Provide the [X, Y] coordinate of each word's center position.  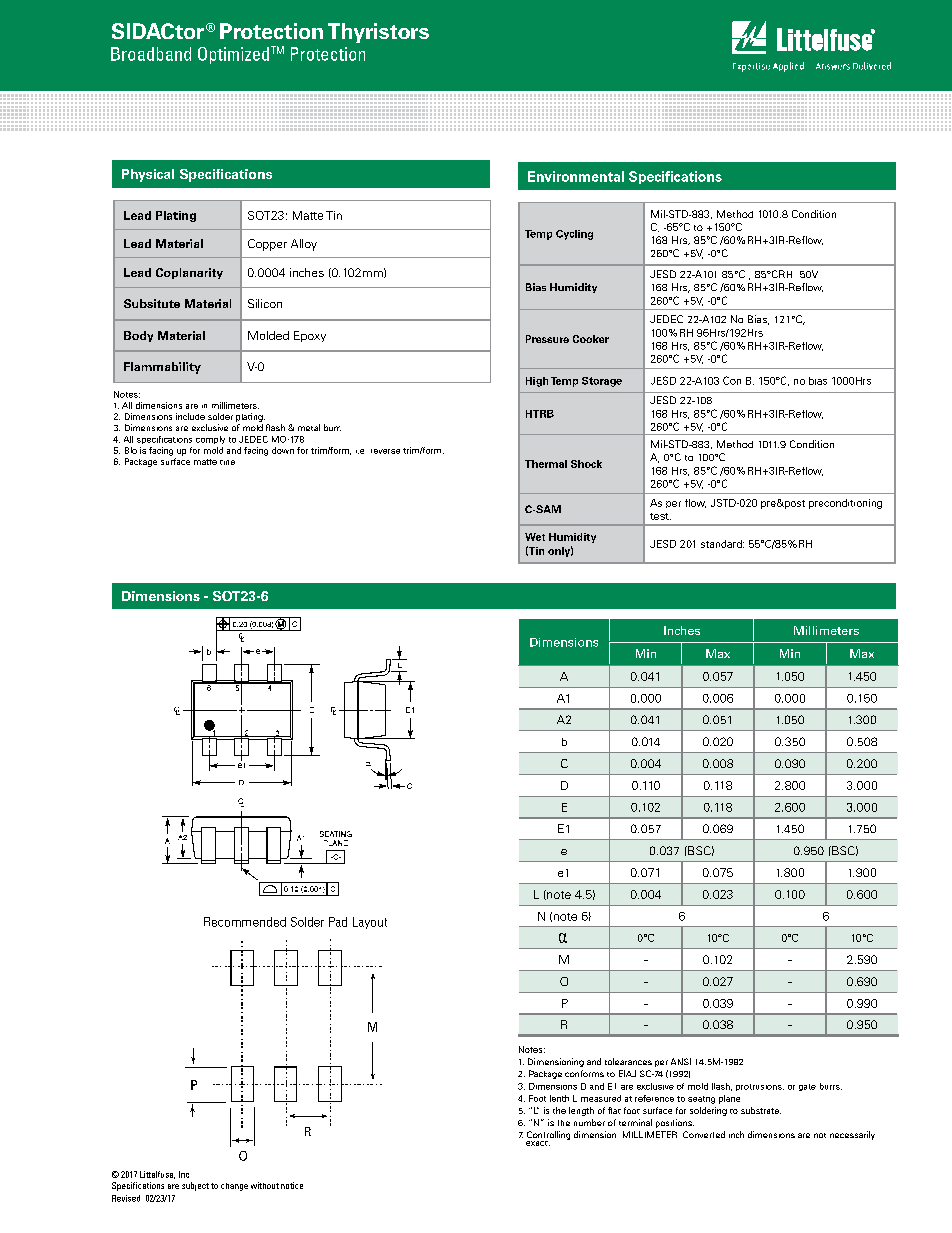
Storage [602, 382]
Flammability [162, 368]
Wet [535, 537]
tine [227, 462]
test [660, 516]
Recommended [245, 922]
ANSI [681, 1061]
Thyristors [378, 33]
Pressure [547, 339]
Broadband [151, 54]
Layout [370, 923]
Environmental [576, 176]
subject [195, 1186]
